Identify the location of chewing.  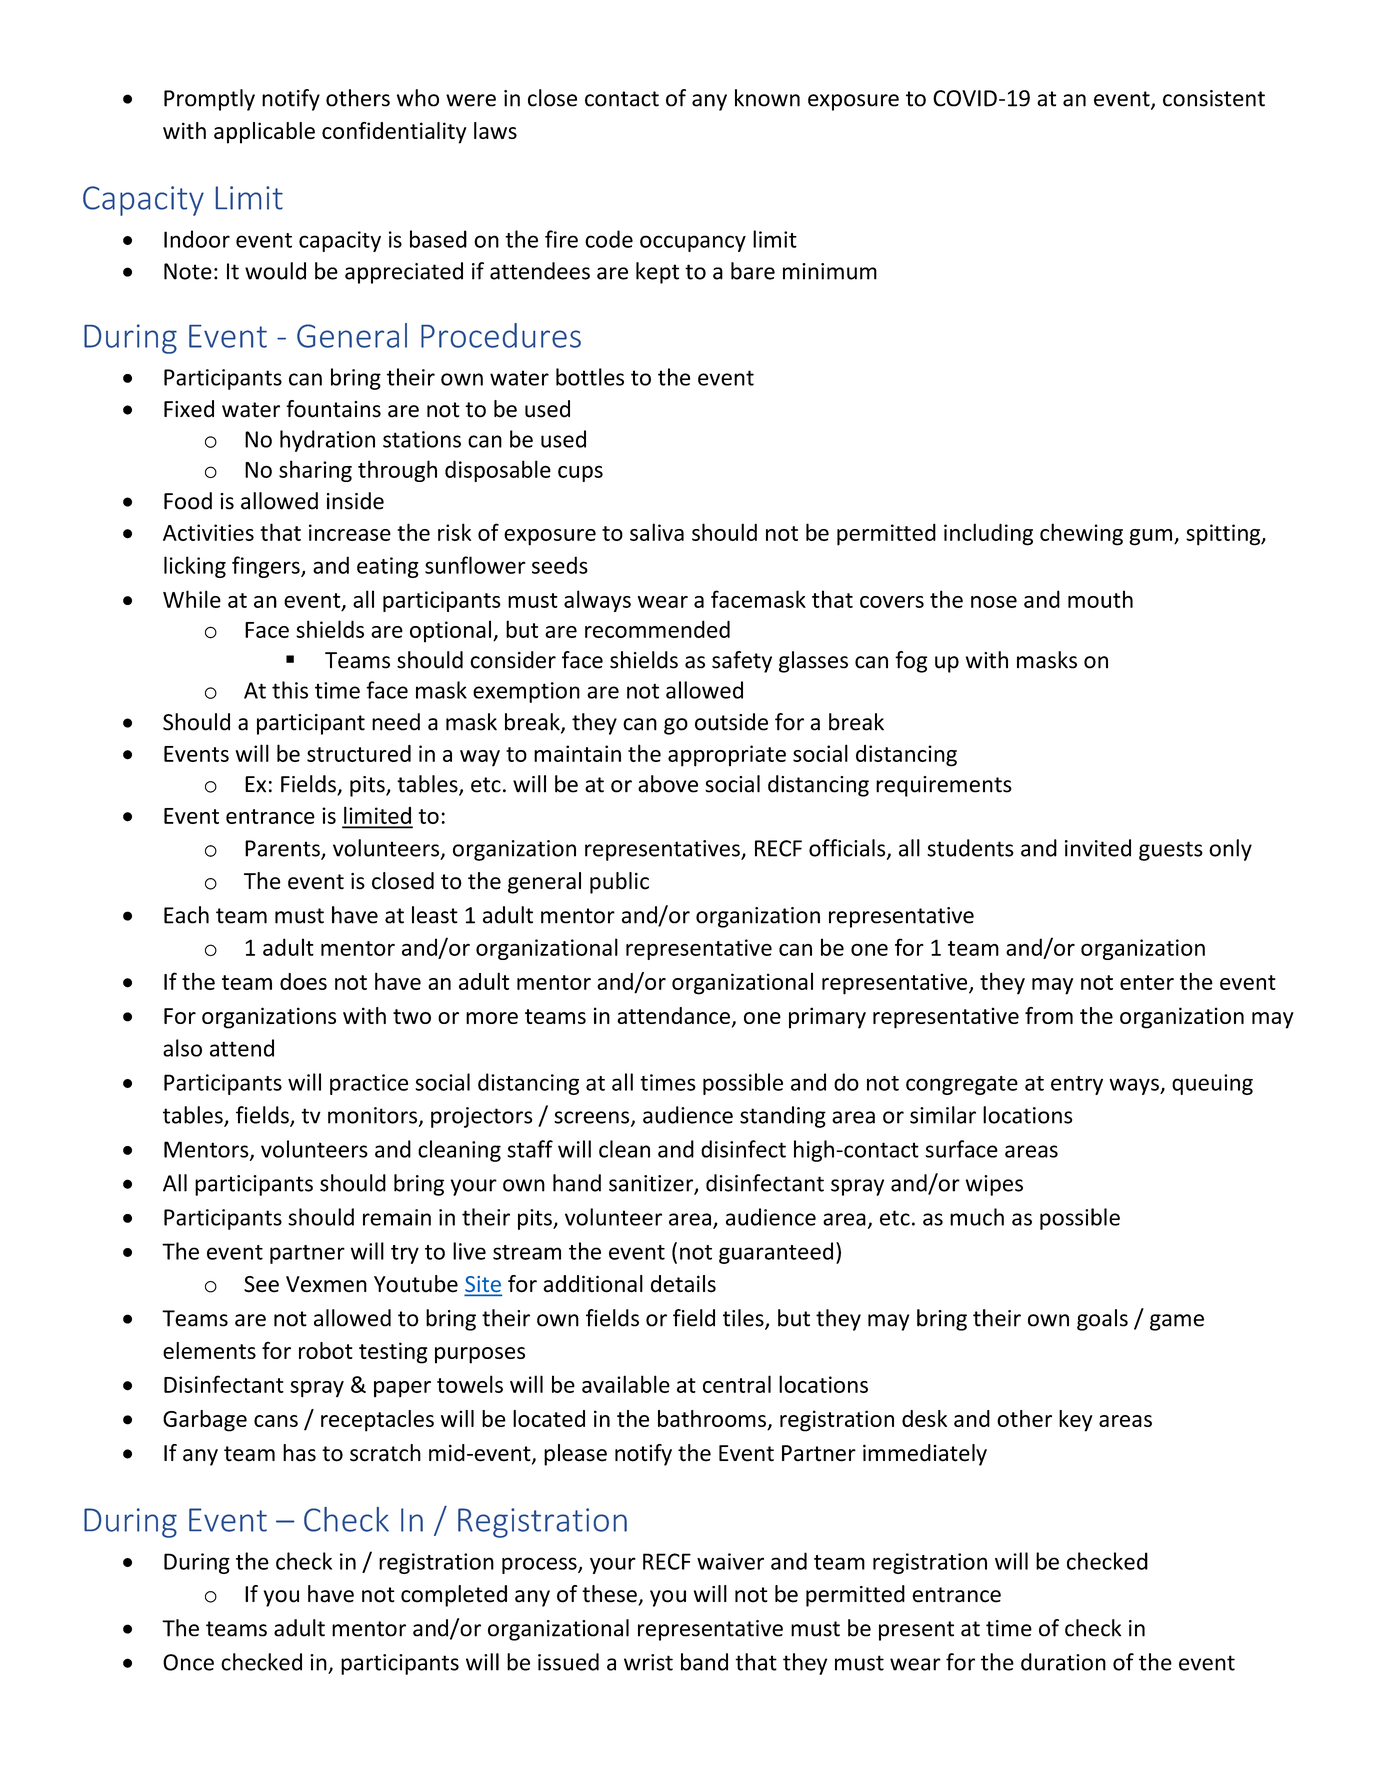
(1081, 534).
